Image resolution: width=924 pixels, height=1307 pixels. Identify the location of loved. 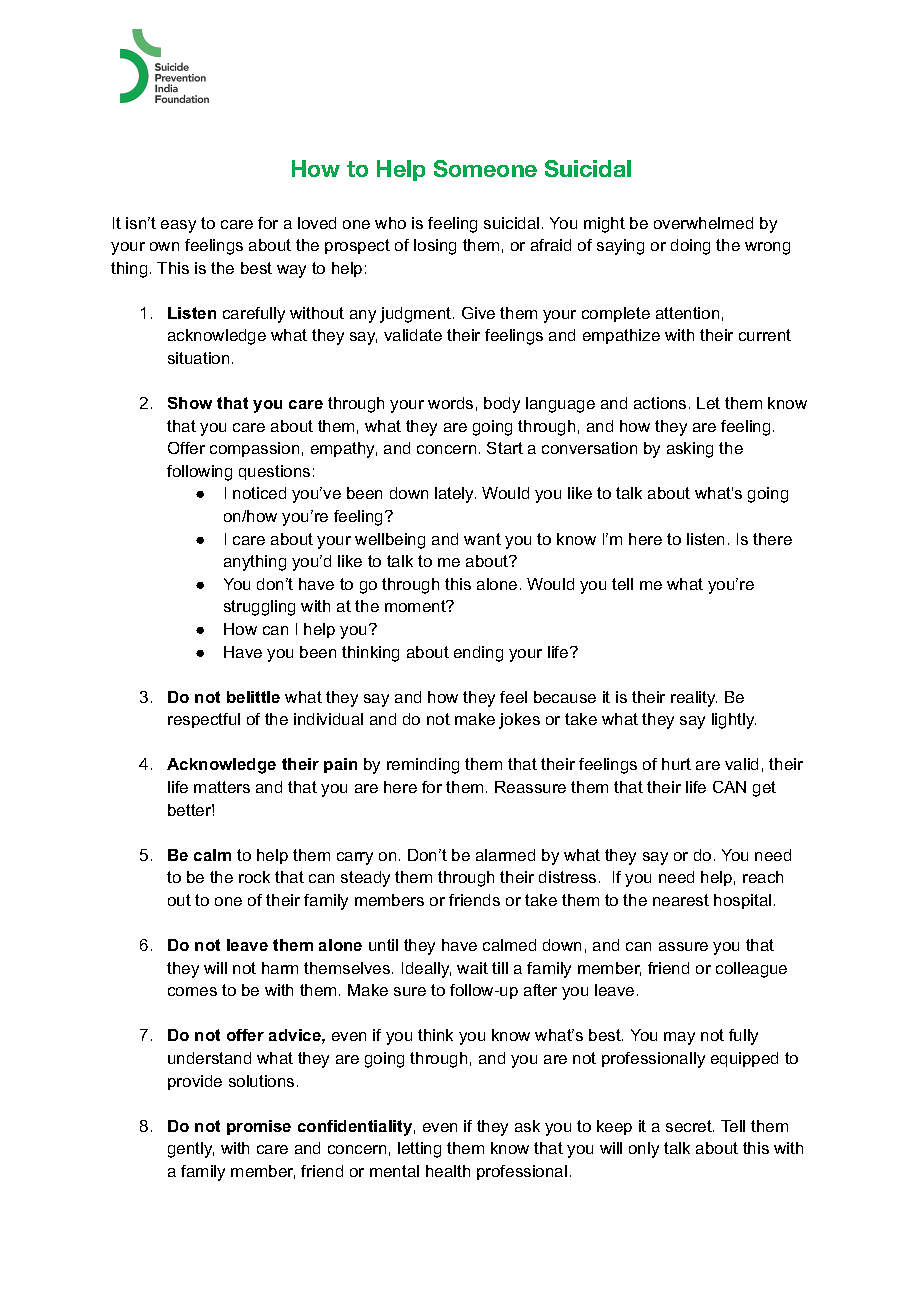
(317, 223).
